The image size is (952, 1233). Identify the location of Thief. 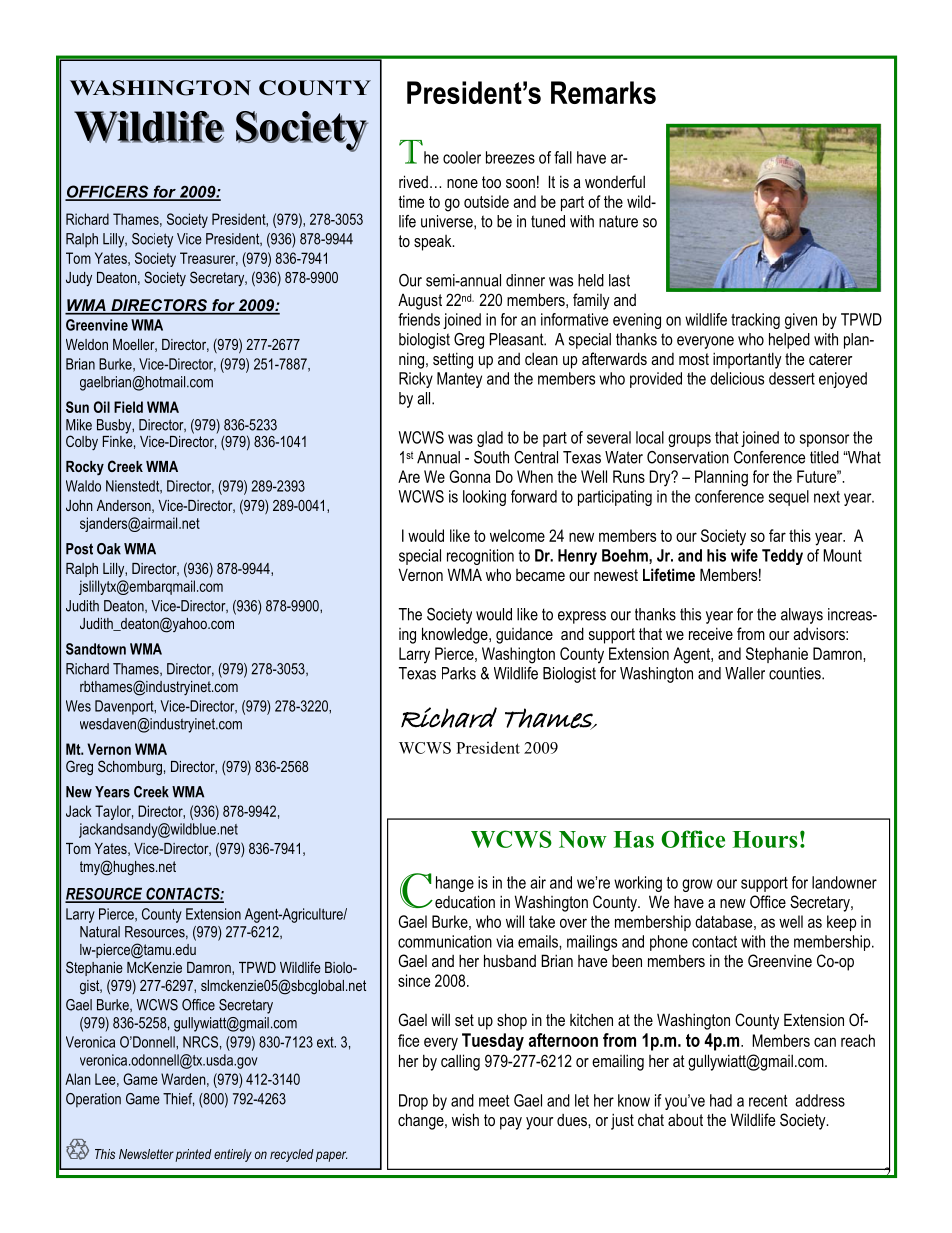
(178, 1099).
